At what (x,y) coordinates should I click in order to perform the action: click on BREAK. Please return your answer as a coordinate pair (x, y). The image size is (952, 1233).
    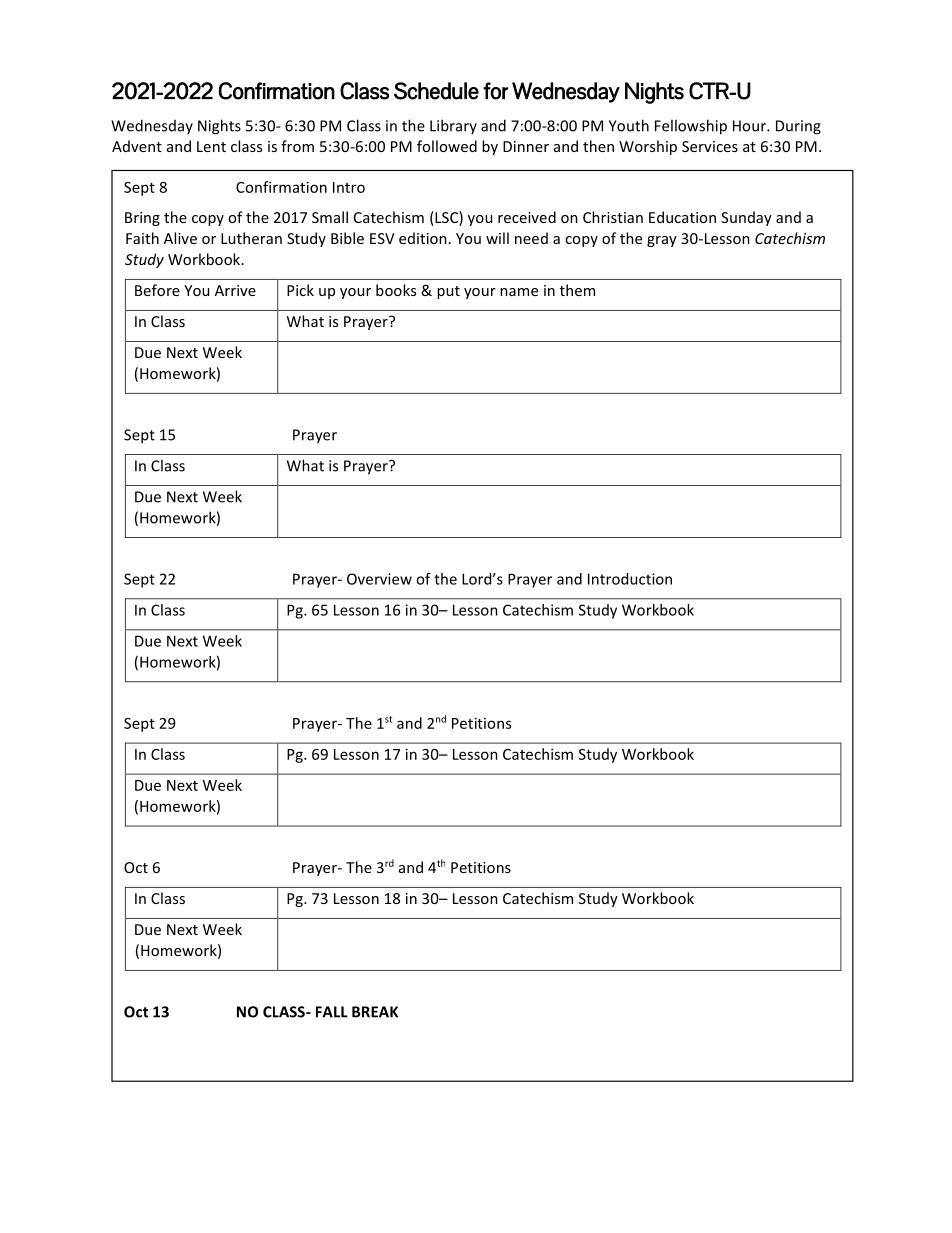
    Looking at the image, I should click on (375, 1012).
